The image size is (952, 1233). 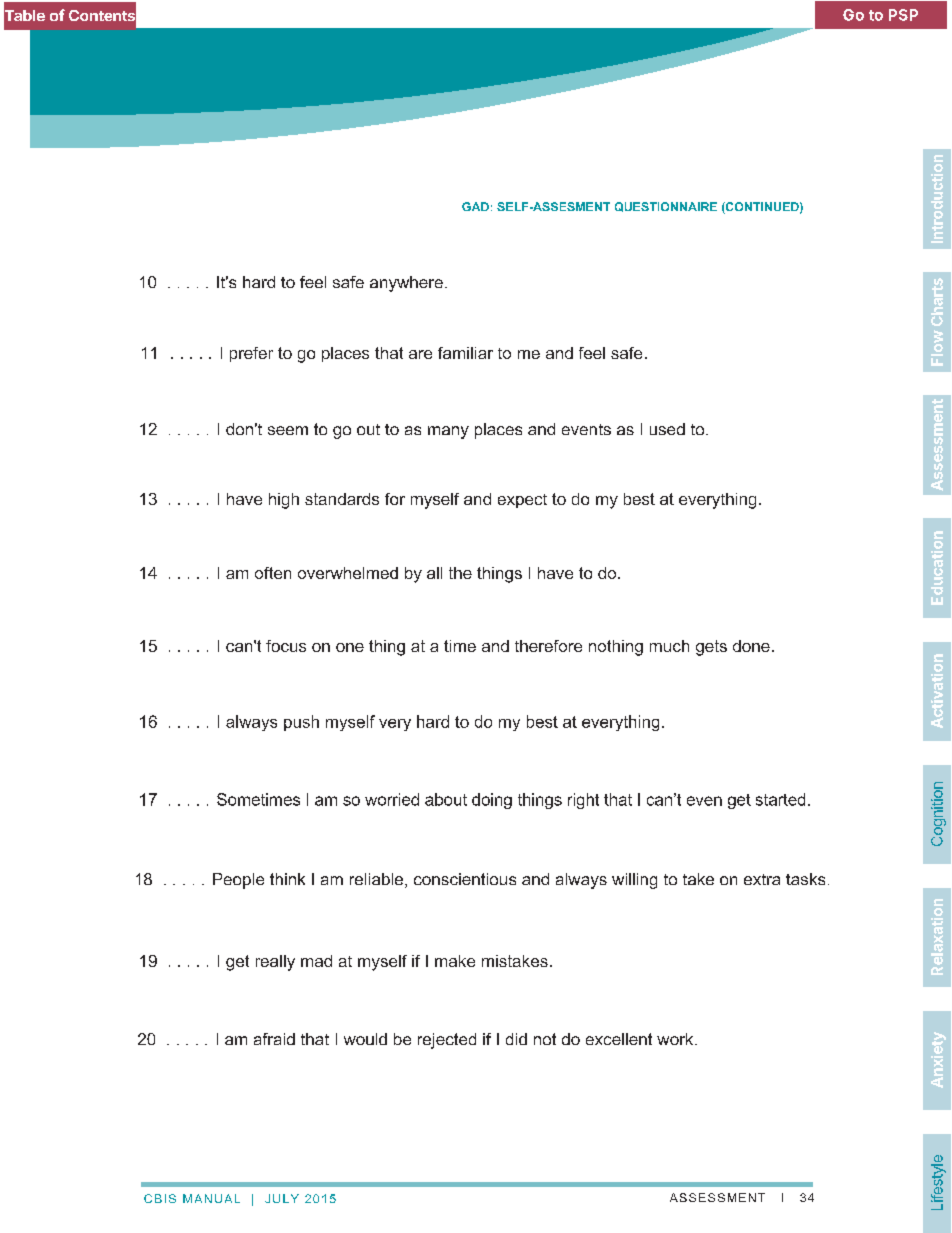 What do you see at coordinates (301, 723) in the page?
I see `push` at bounding box center [301, 723].
